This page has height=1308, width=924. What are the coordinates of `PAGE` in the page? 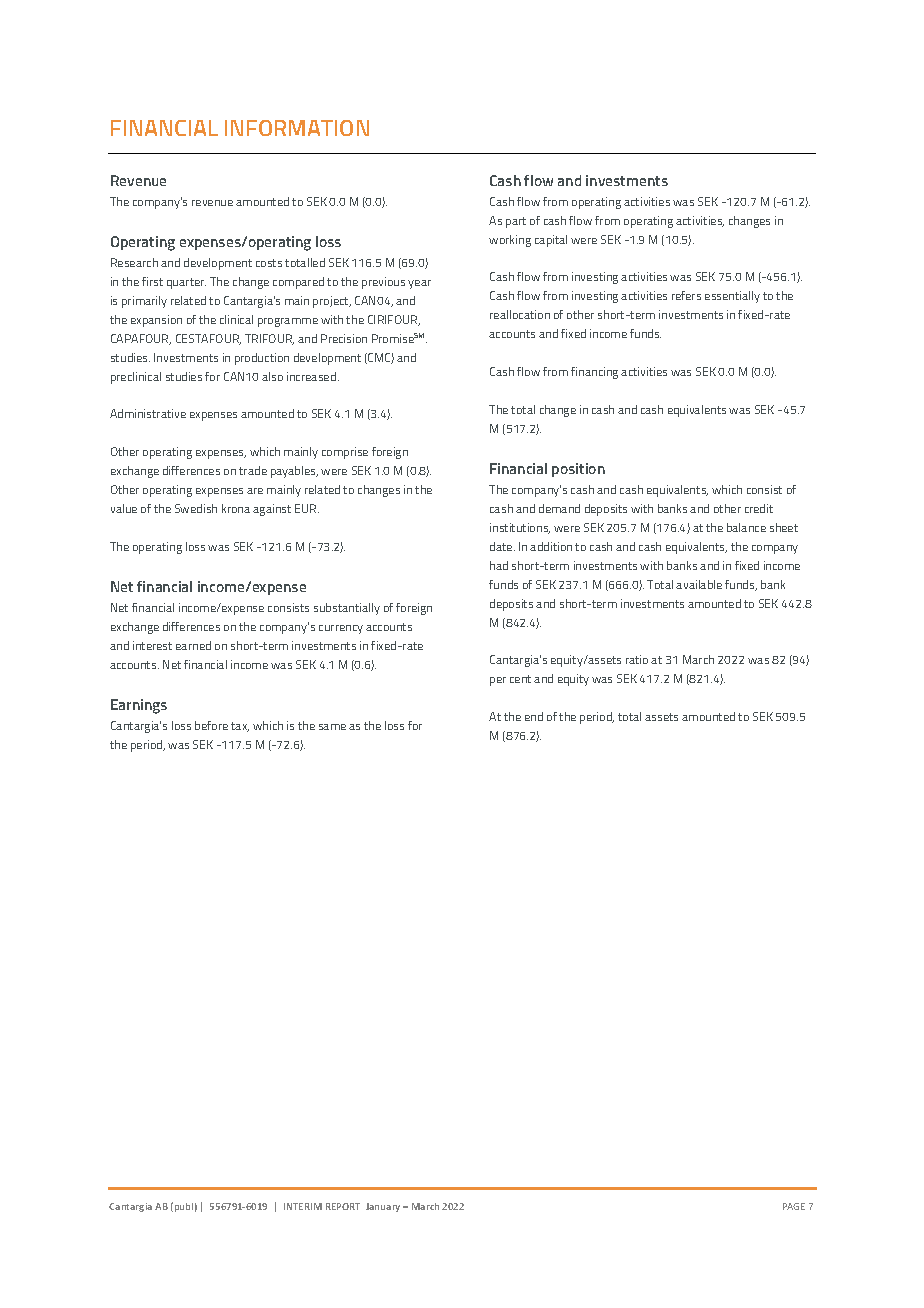 It's located at (794, 1206).
